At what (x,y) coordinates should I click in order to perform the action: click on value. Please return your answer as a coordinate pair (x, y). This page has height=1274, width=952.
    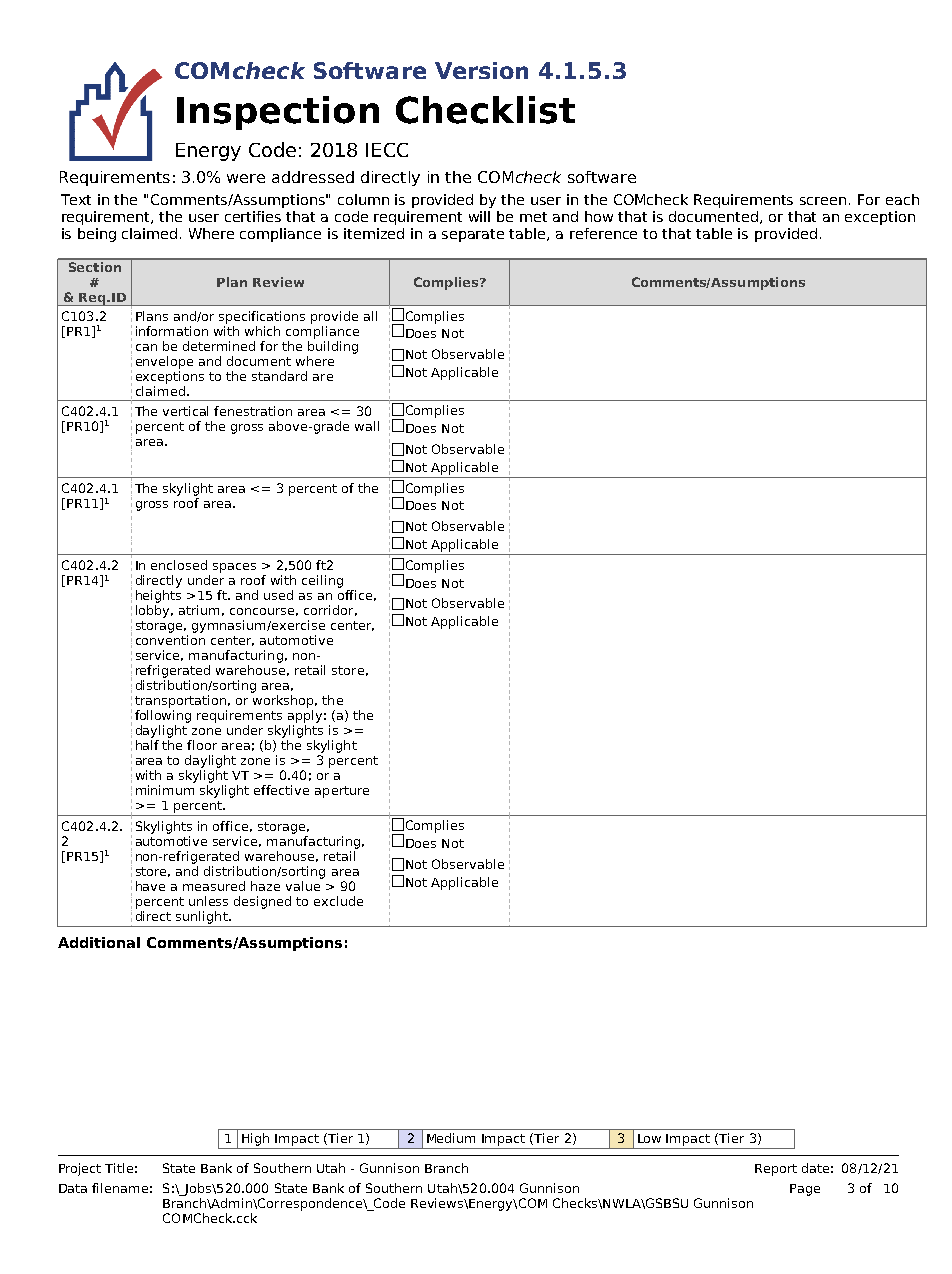
    Looking at the image, I should click on (304, 884).
